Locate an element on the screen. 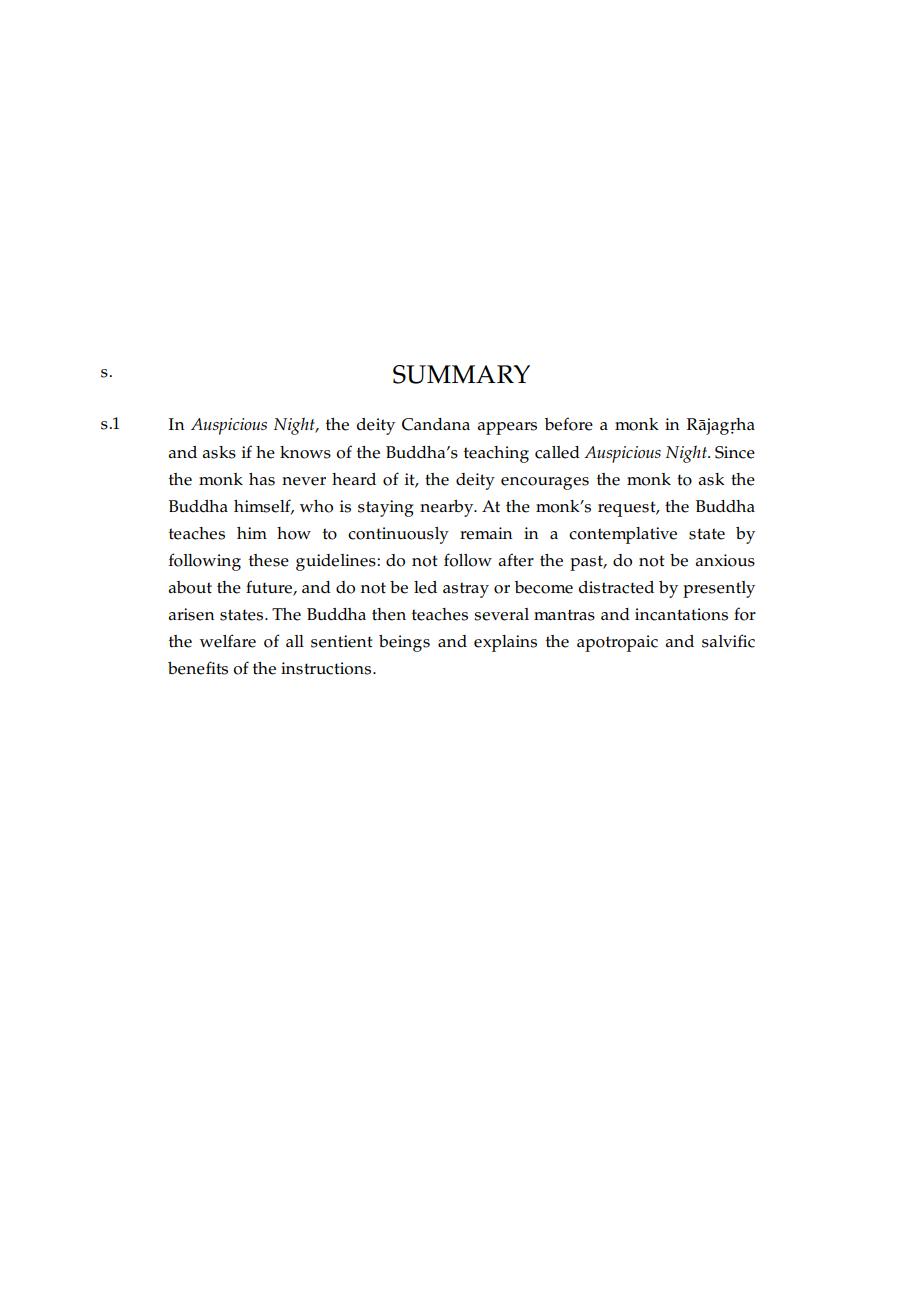 The image size is (924, 1308). how is located at coordinates (294, 533).
